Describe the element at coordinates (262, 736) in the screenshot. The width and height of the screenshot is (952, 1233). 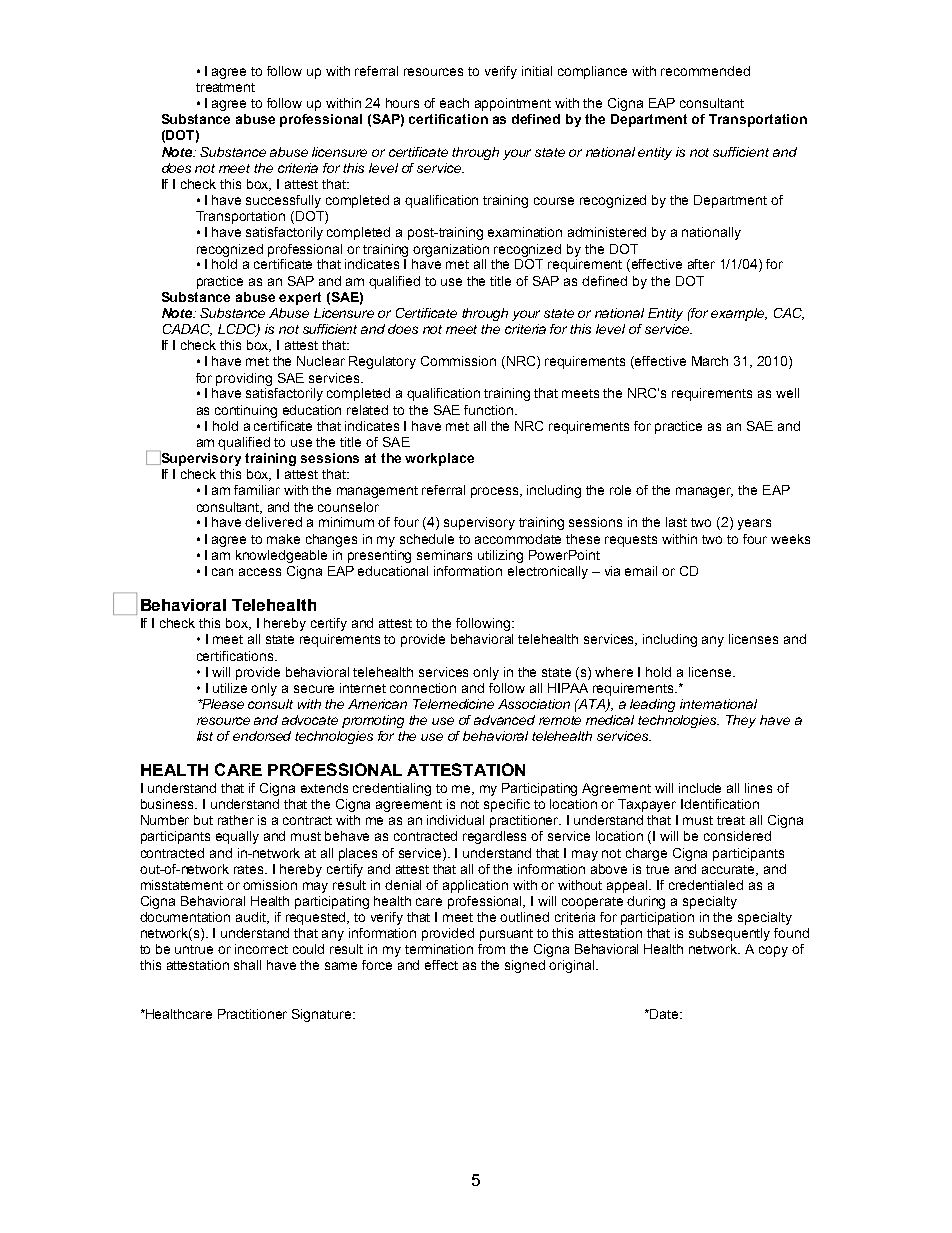
I see `endorsed` at that location.
